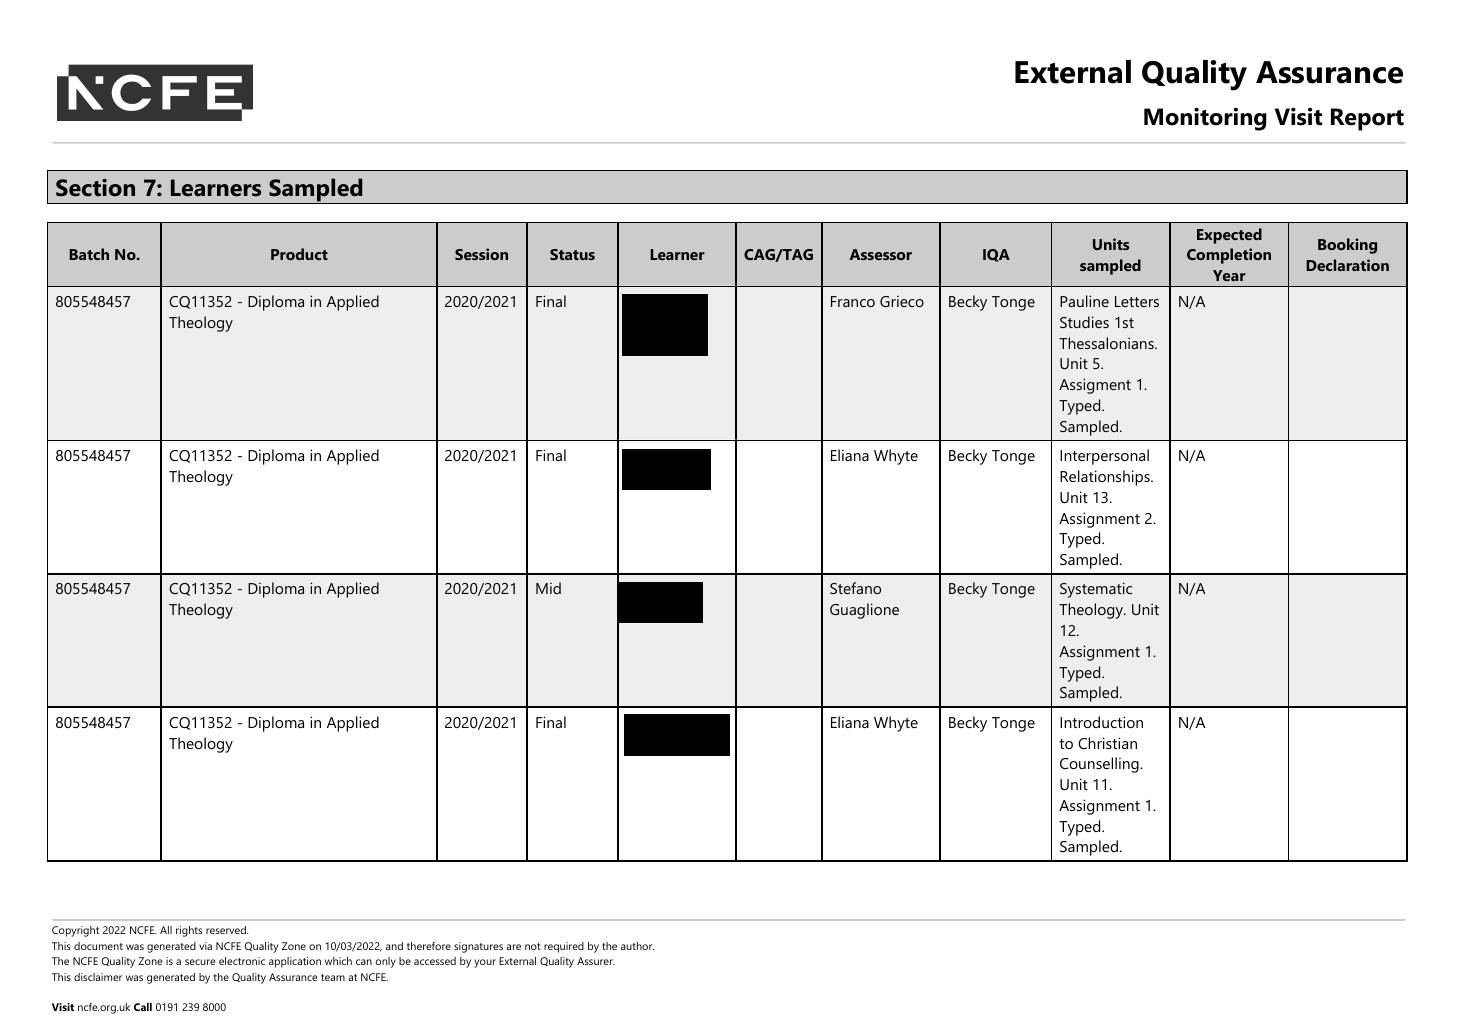 The image size is (1458, 1030). I want to click on Monitoring, so click(1205, 119).
